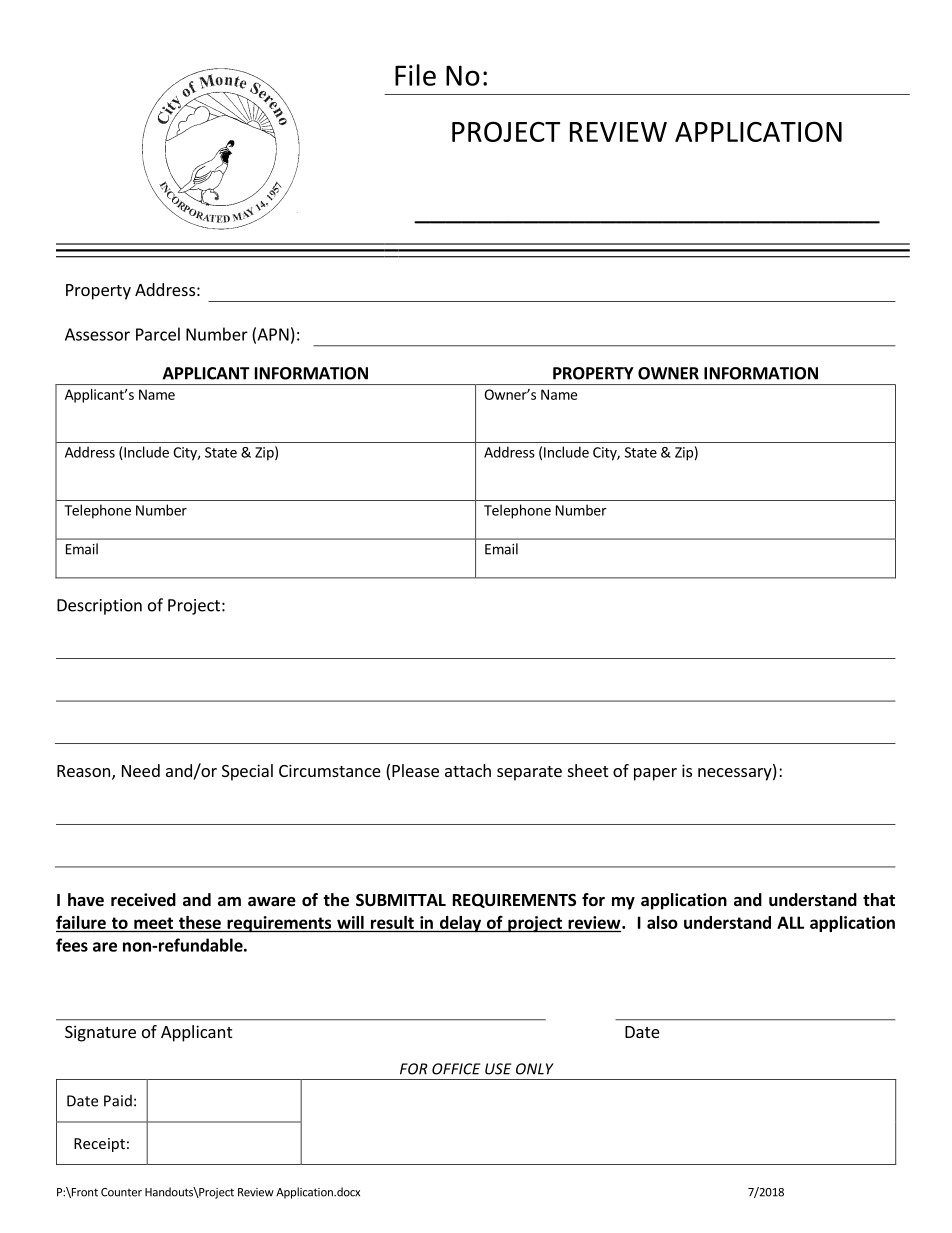 The width and height of the screenshot is (952, 1233). What do you see at coordinates (529, 773) in the screenshot?
I see `separate` at bounding box center [529, 773].
